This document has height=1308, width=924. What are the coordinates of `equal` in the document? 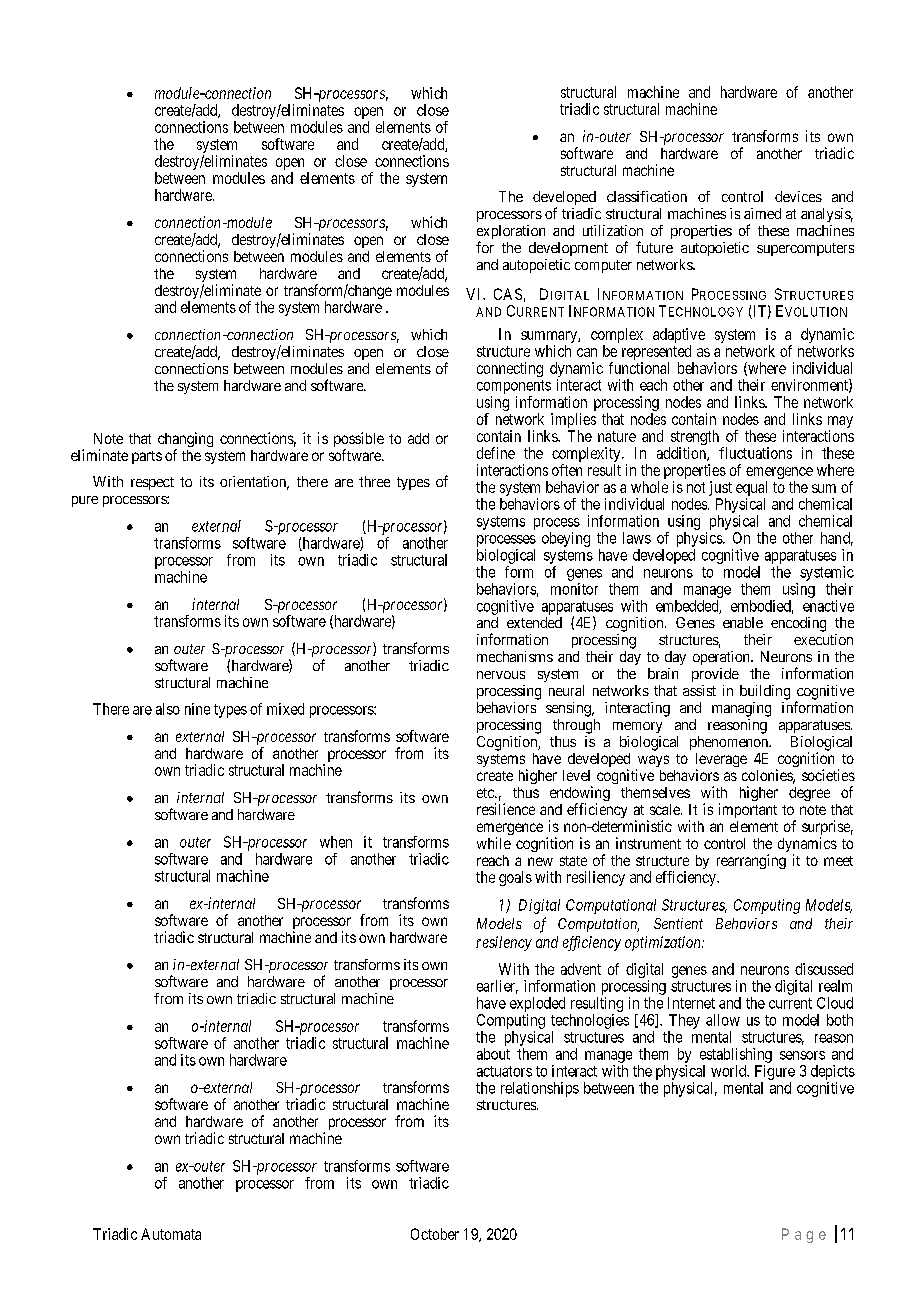 It's located at (751, 488).
